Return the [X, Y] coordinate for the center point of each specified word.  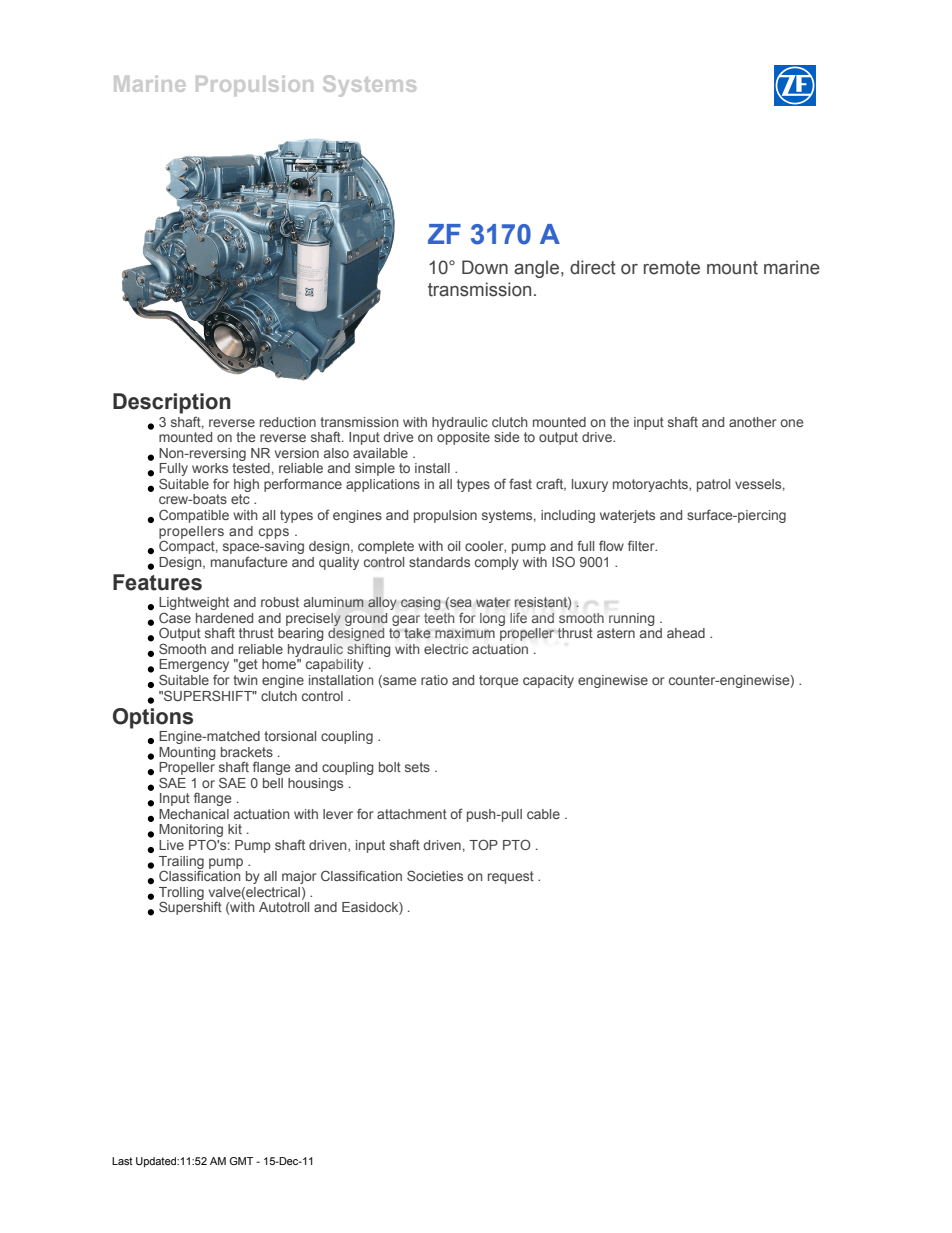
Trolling [181, 894]
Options [153, 718]
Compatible [194, 516]
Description [172, 403]
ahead [686, 633]
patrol [713, 485]
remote [672, 268]
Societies [435, 875]
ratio [434, 680]
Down [485, 267]
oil [453, 546]
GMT [241, 1161]
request [511, 877]
